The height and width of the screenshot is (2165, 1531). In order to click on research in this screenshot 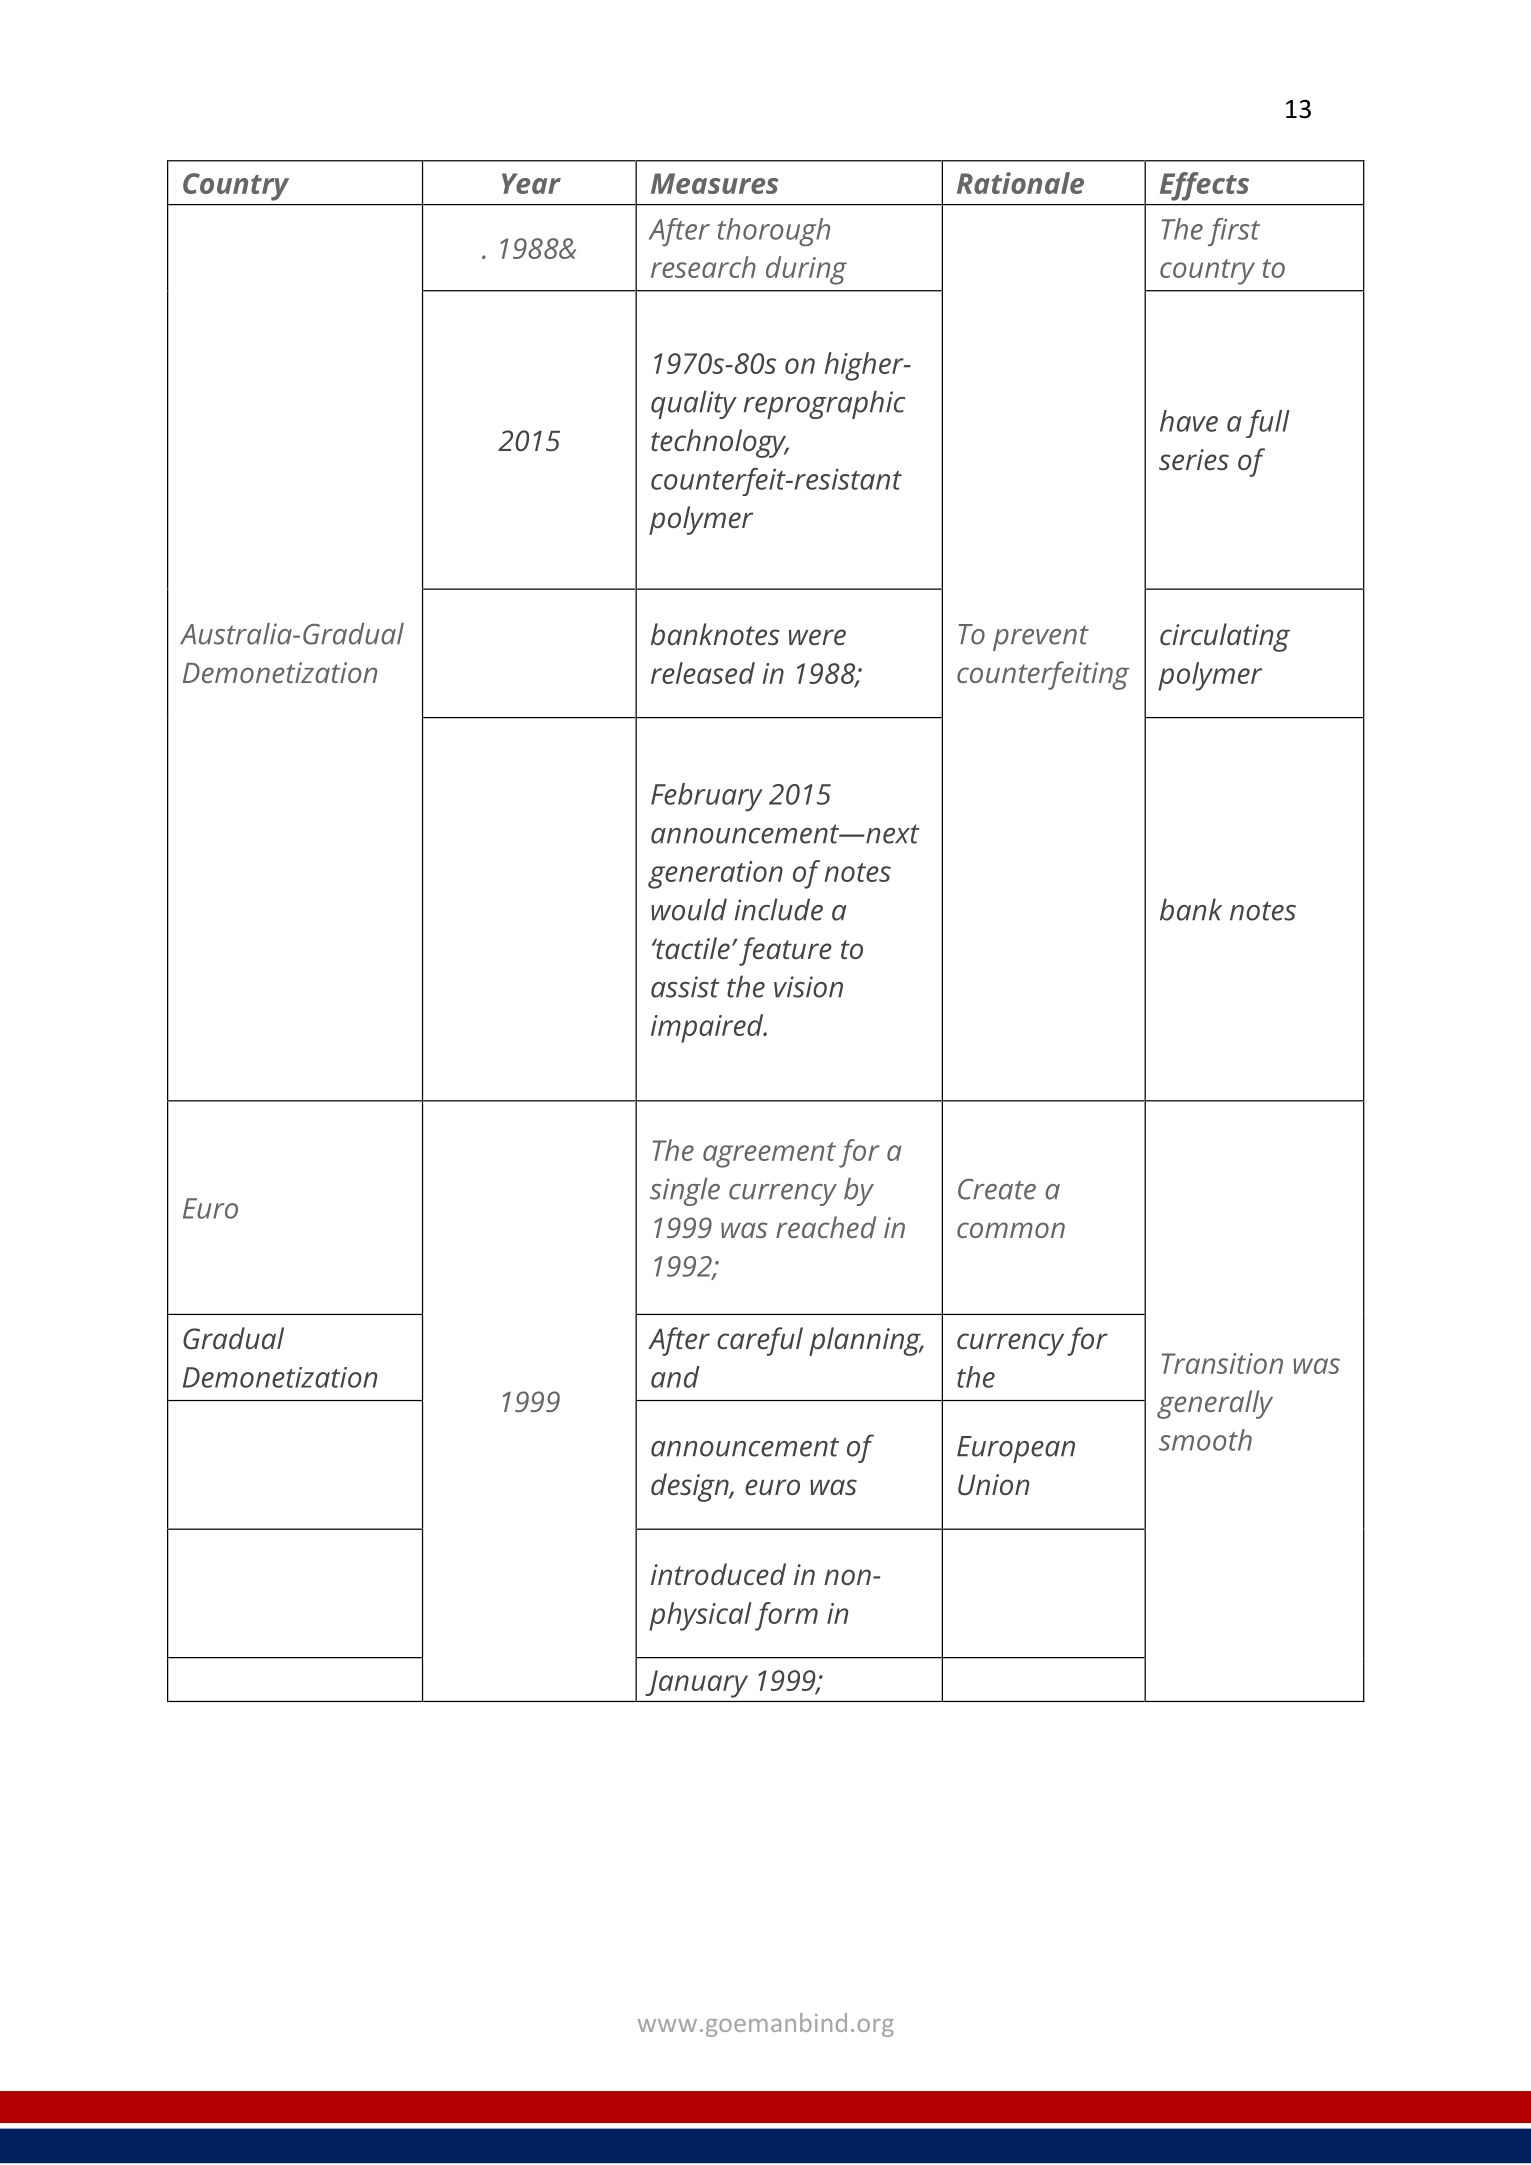, I will do `click(703, 267)`.
